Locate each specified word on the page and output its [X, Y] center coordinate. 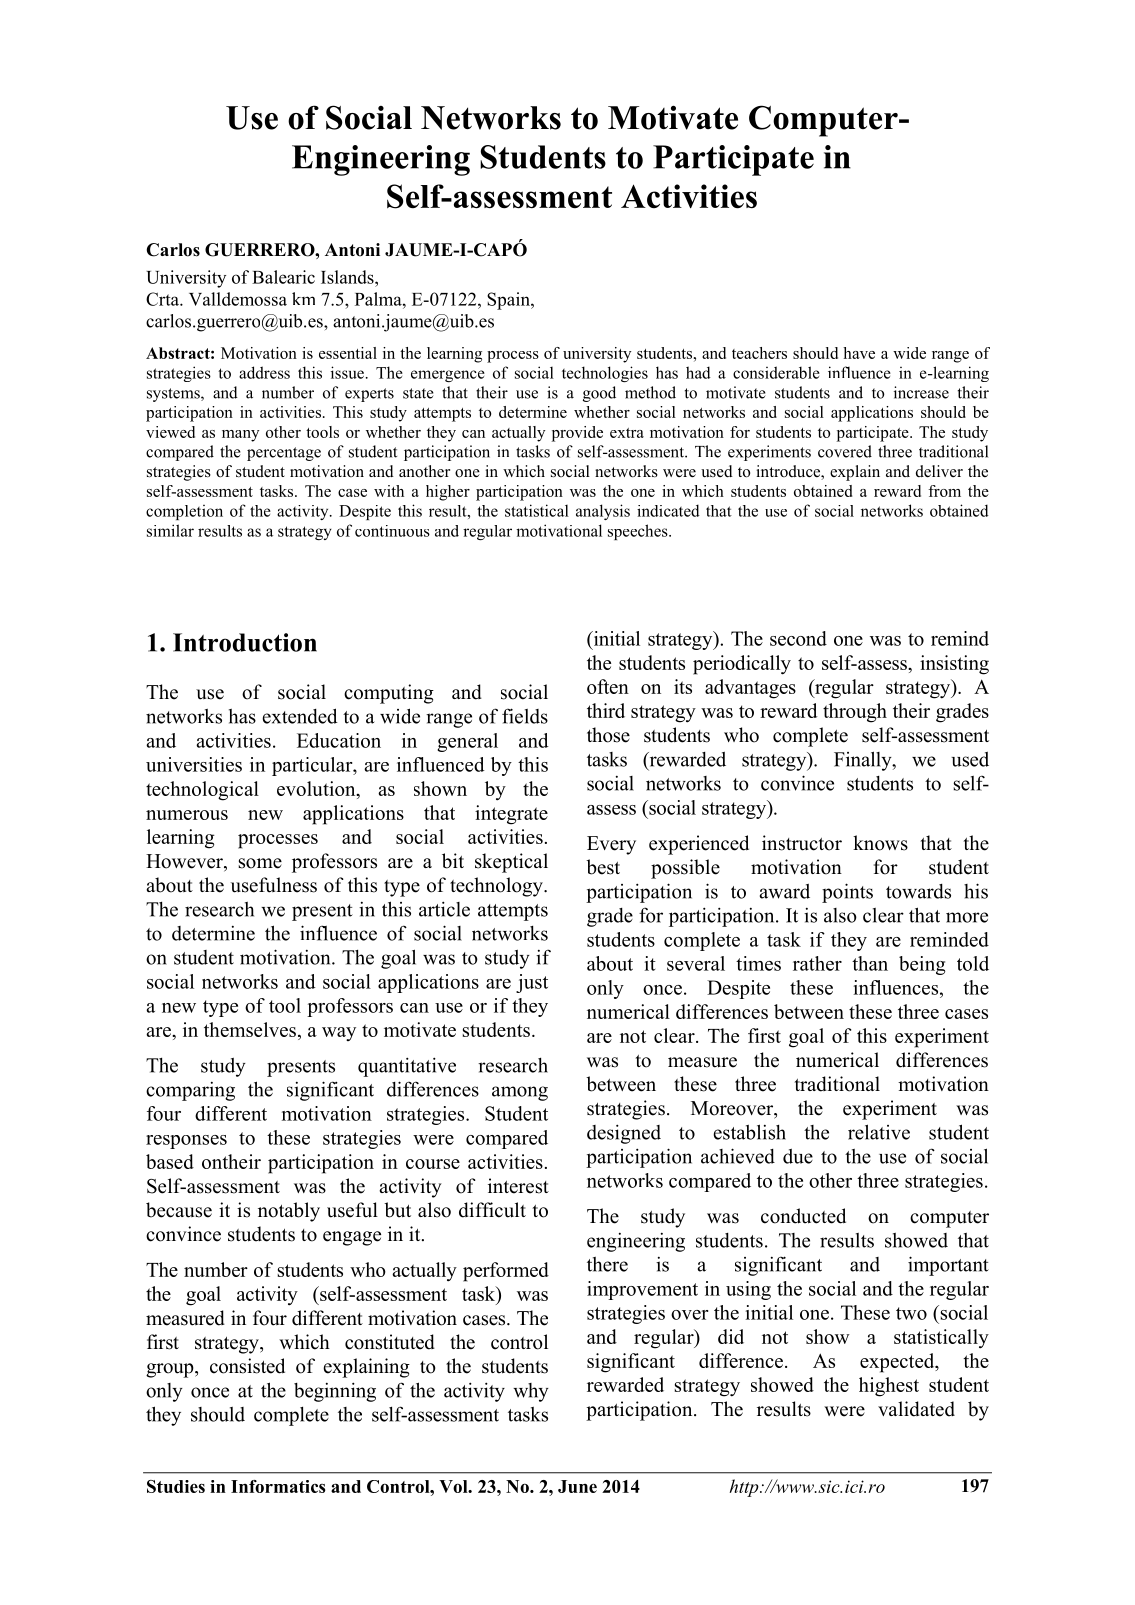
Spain [509, 301]
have [859, 353]
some [260, 863]
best [603, 867]
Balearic [283, 277]
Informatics [278, 1486]
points [847, 893]
